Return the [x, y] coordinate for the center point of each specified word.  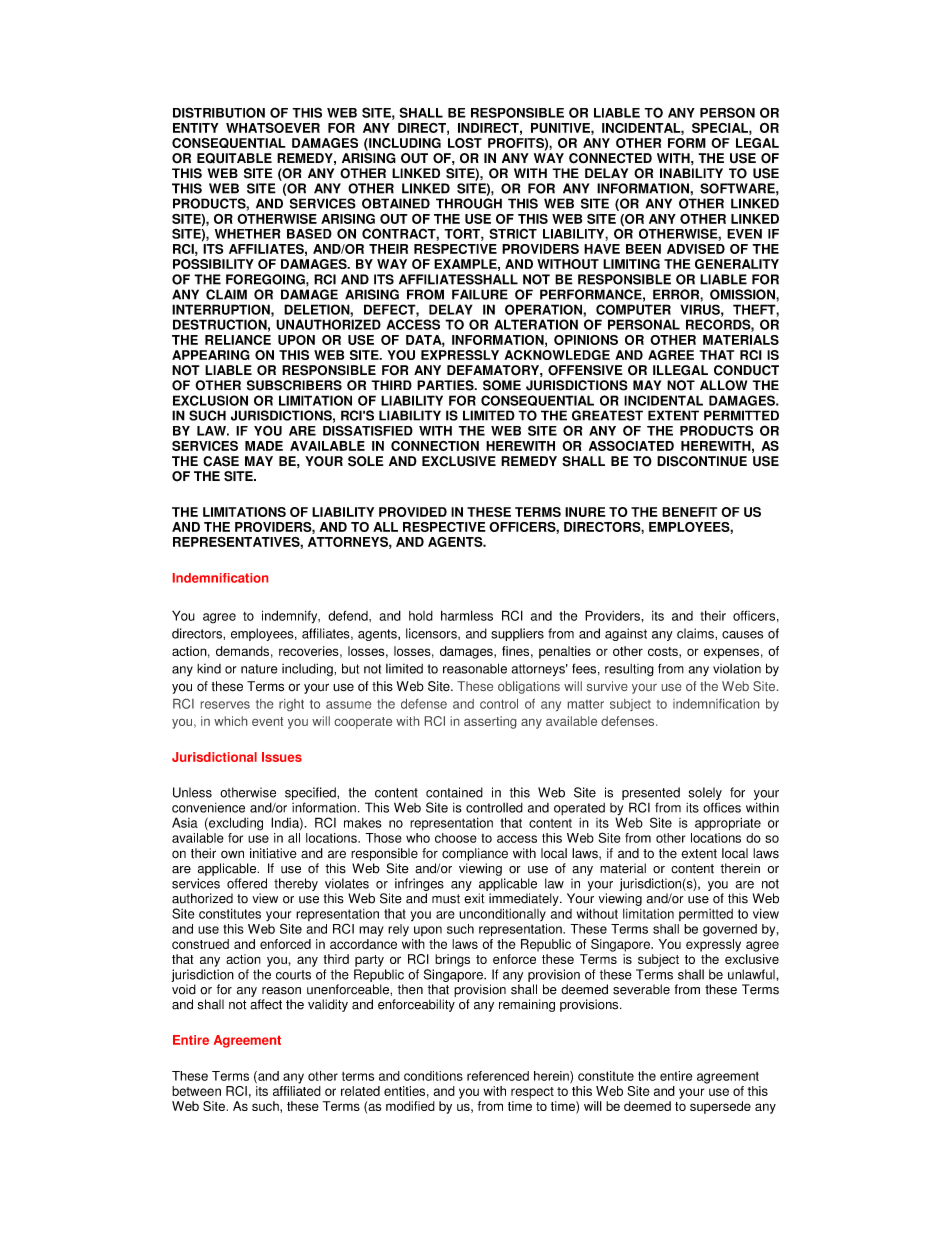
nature [259, 669]
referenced [498, 1076]
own [232, 854]
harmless [467, 615]
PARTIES [446, 385]
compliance [475, 854]
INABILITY [691, 173]
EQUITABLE [234, 158]
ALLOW [723, 385]
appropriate [728, 824]
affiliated [297, 1091]
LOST [465, 143]
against [626, 634]
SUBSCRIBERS [294, 385]
